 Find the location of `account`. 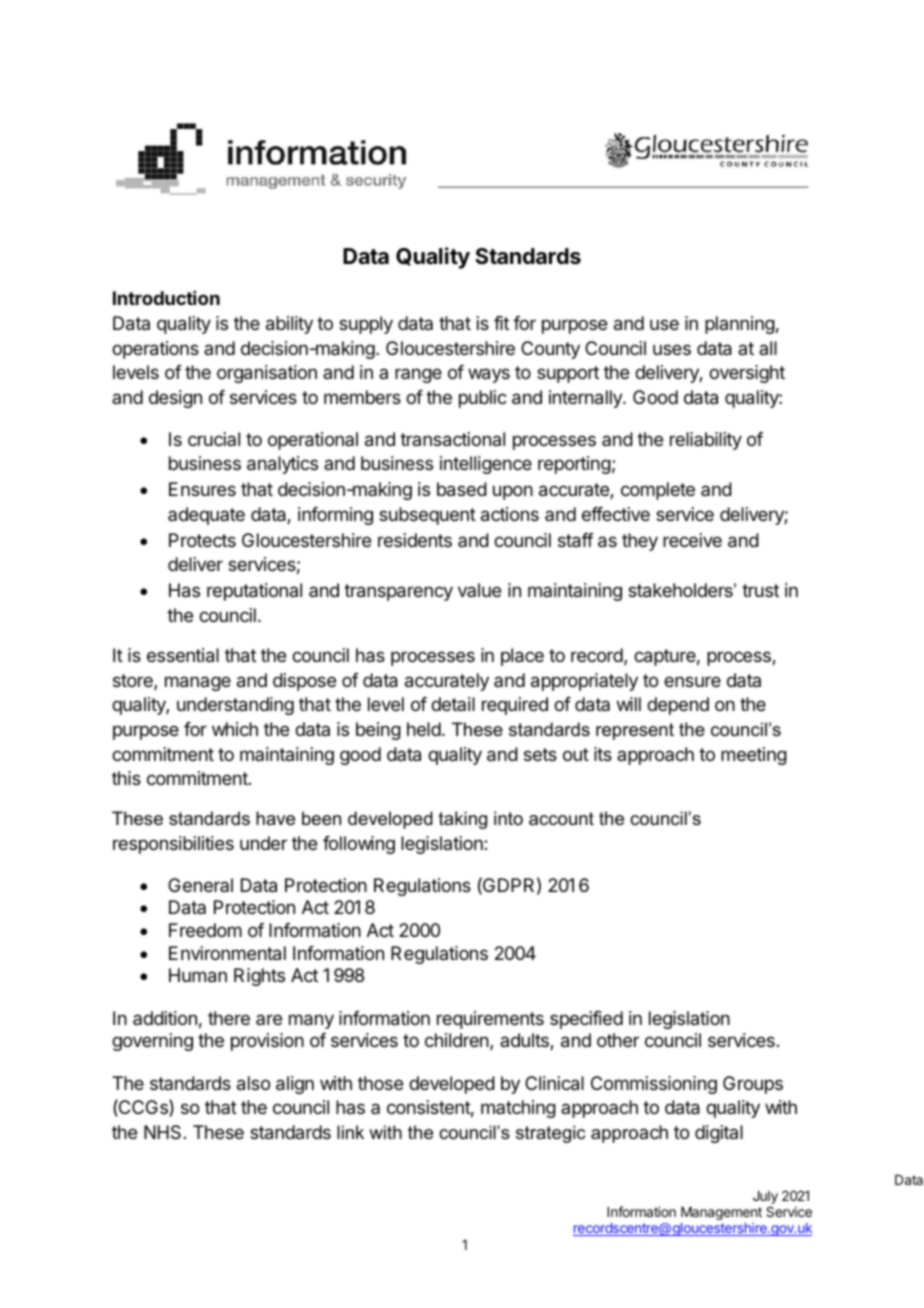

account is located at coordinates (561, 819).
